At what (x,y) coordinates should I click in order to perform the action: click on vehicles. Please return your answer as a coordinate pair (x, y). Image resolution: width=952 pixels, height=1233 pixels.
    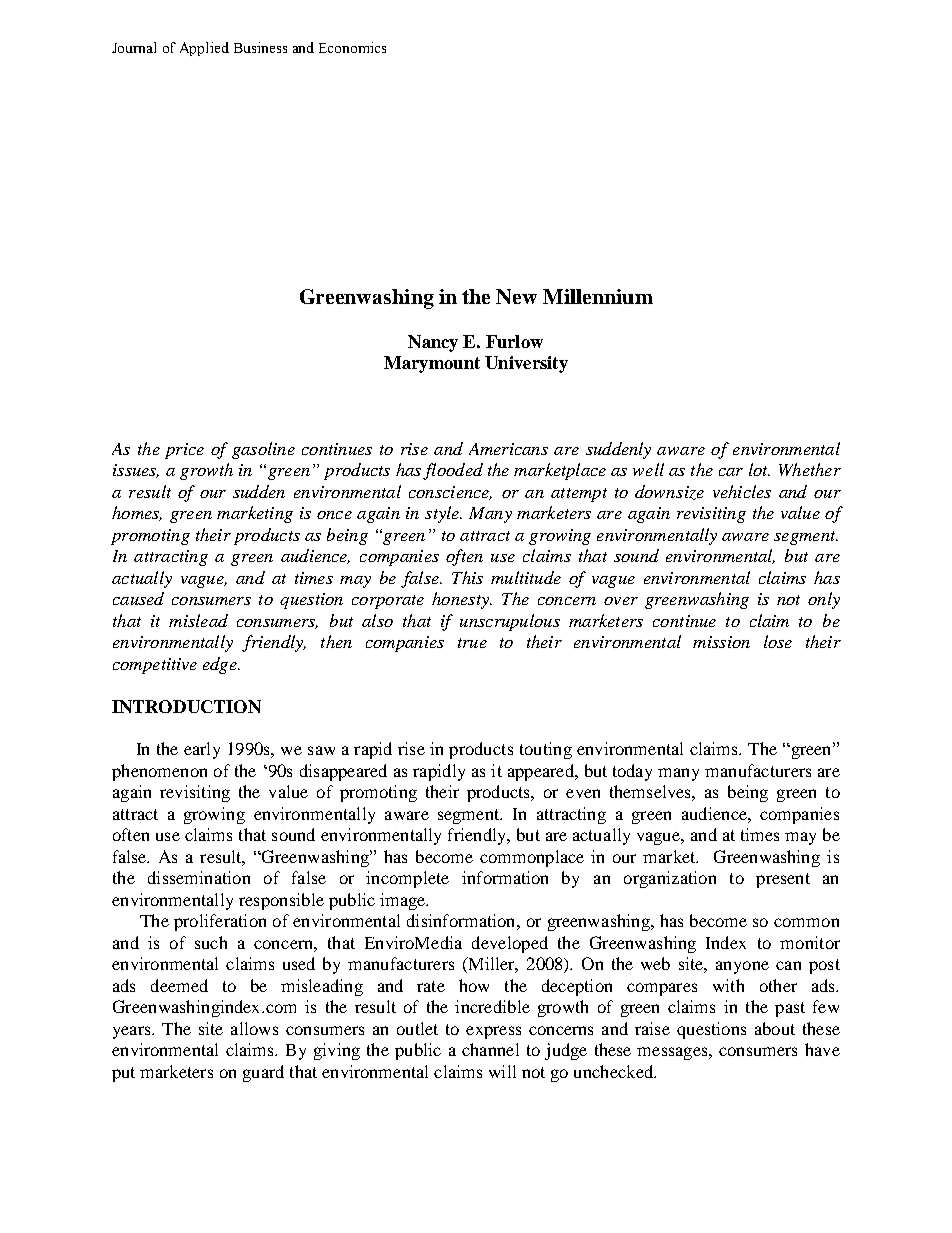
    Looking at the image, I should click on (742, 491).
